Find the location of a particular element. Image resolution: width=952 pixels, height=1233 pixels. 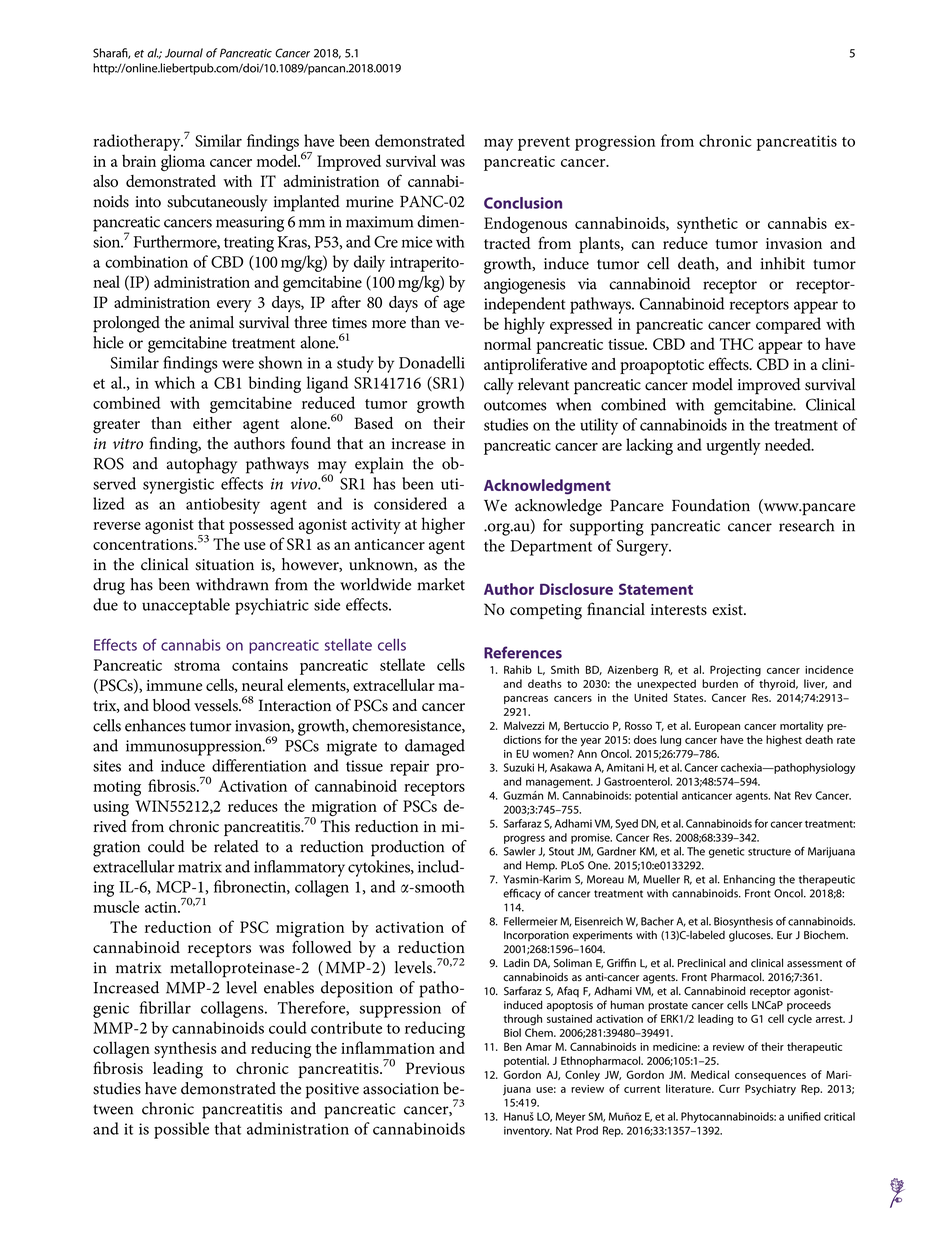

exist is located at coordinates (728, 610).
